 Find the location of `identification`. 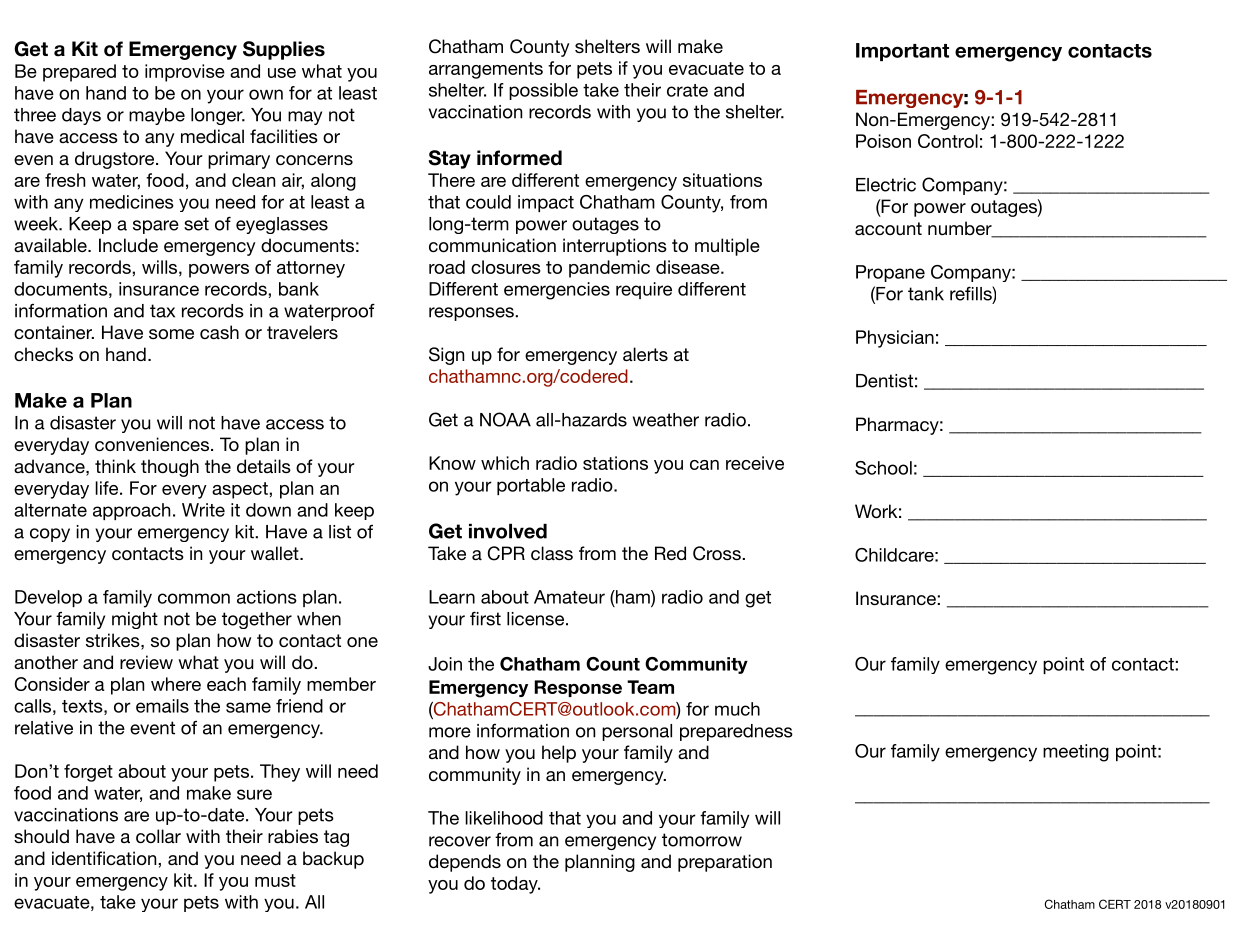

identification is located at coordinates (105, 858).
